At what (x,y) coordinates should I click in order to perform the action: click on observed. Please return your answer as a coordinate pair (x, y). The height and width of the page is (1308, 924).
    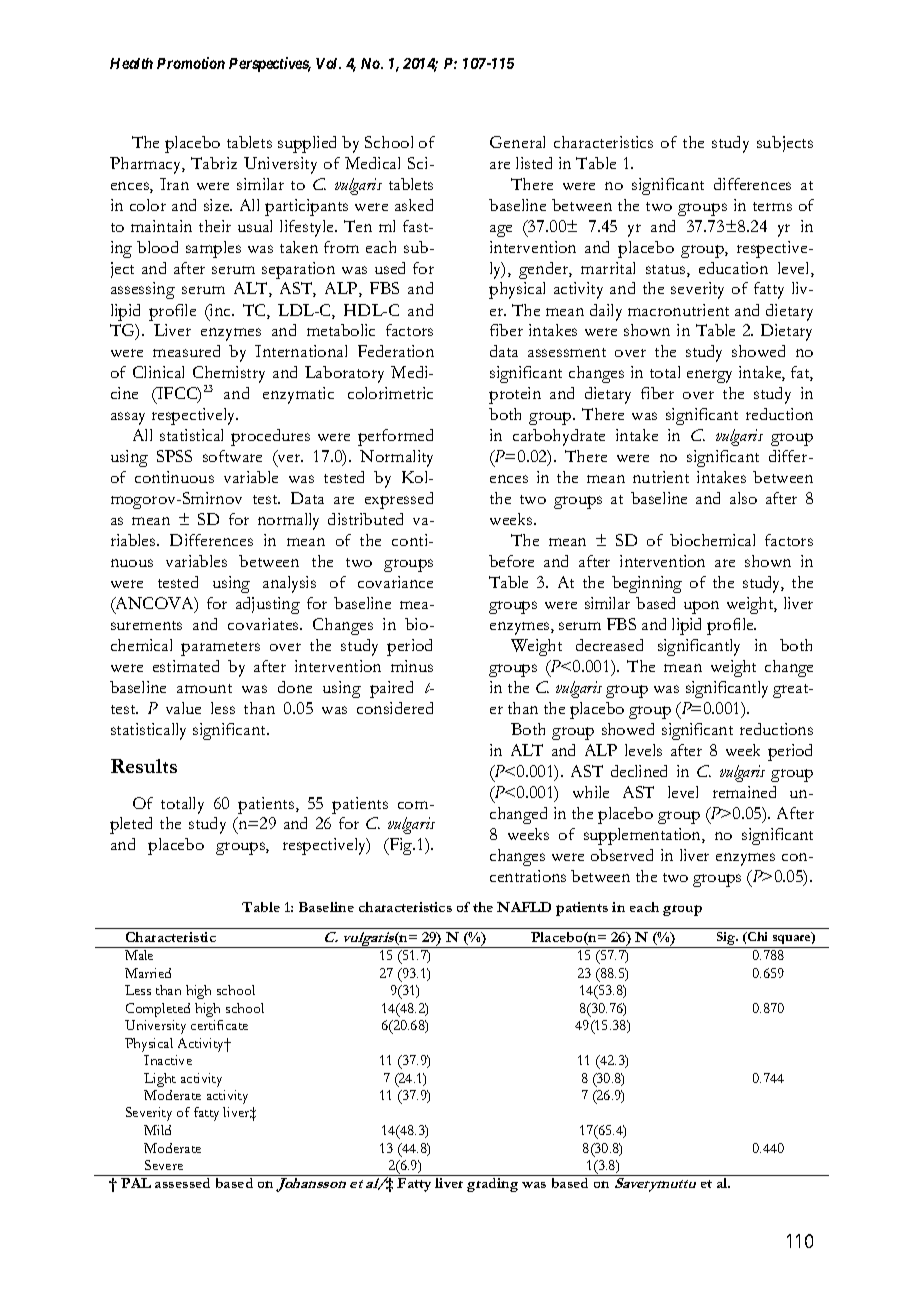
    Looking at the image, I should click on (622, 855).
